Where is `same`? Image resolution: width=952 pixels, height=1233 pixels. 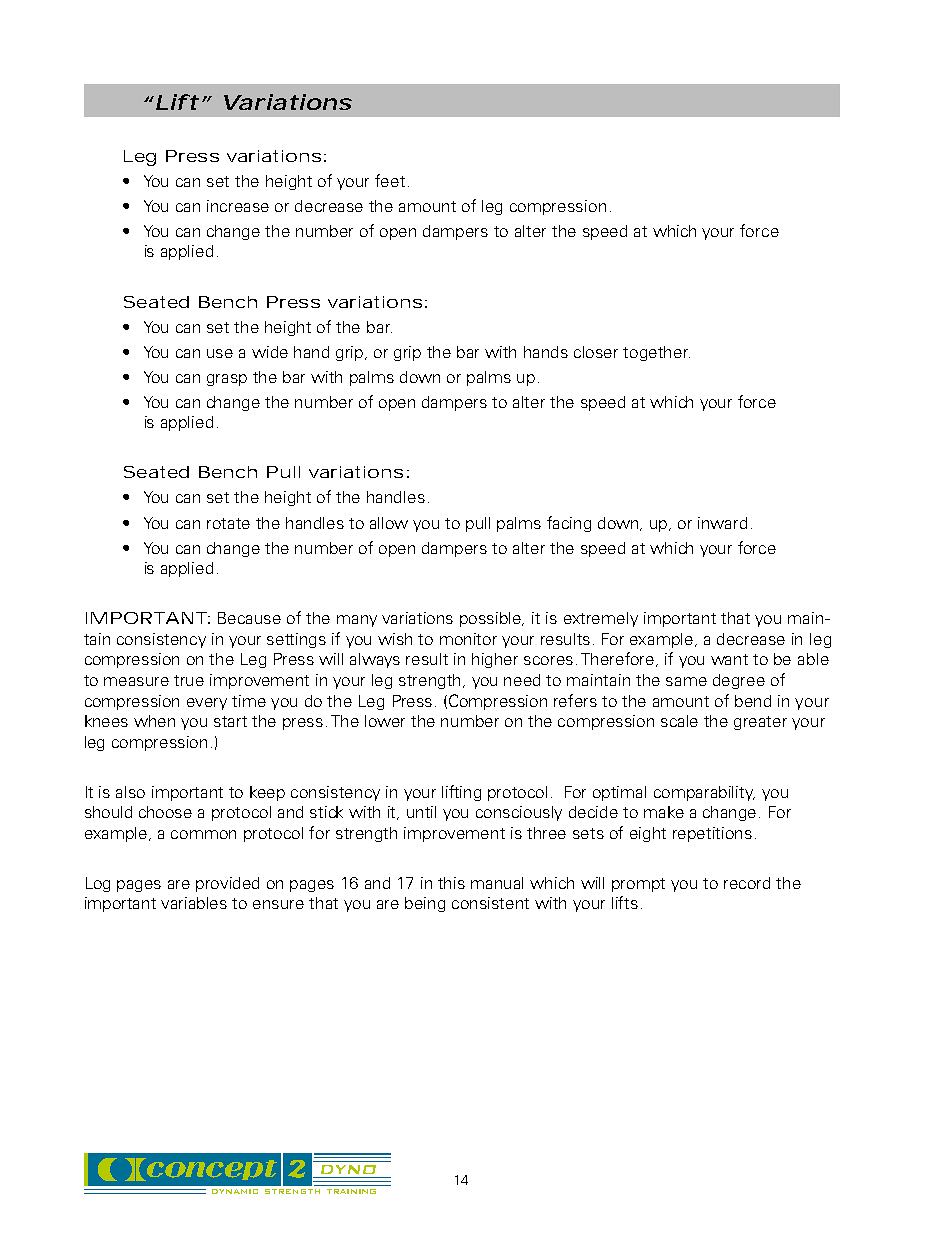
same is located at coordinates (686, 681).
